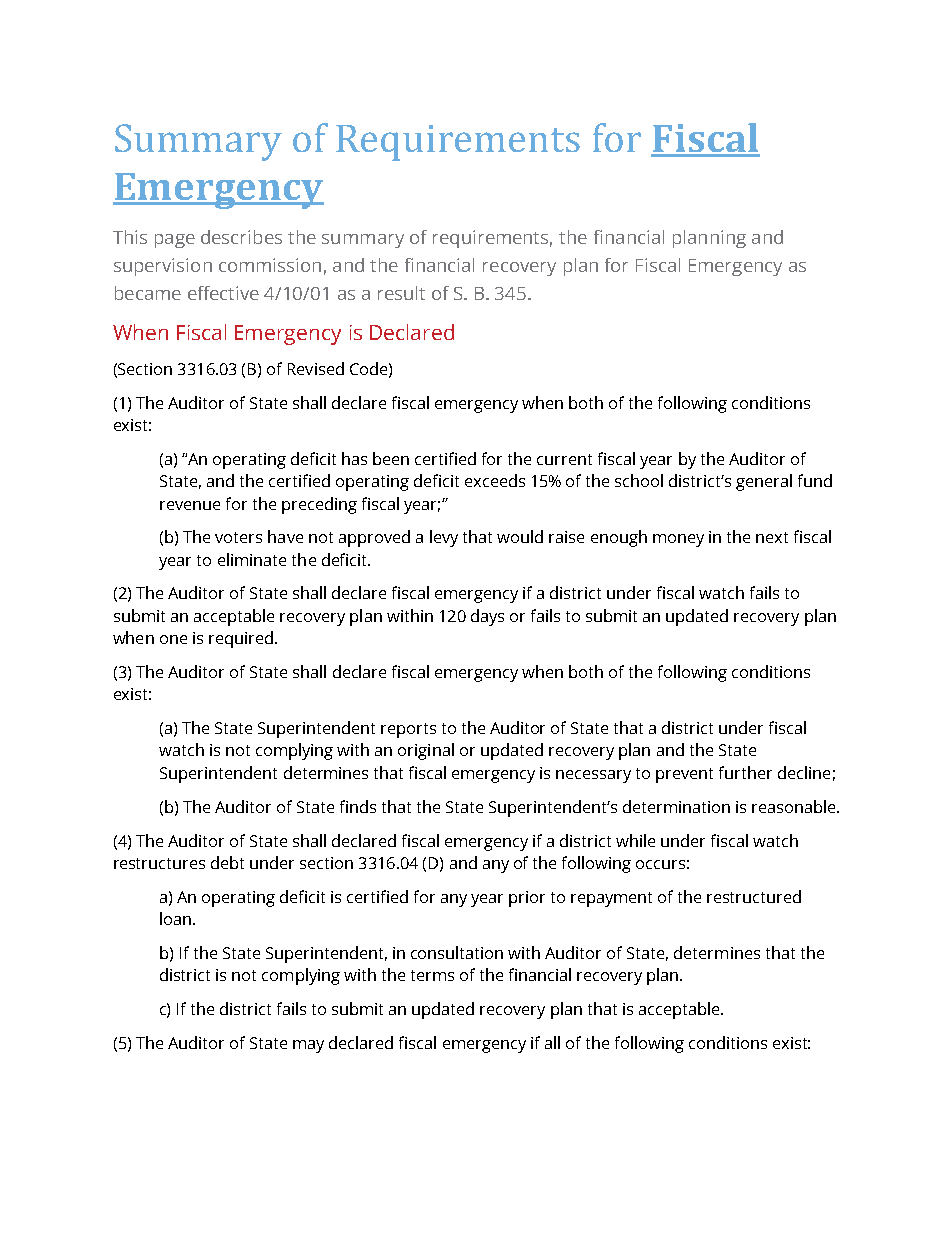 This screenshot has width=952, height=1233. Describe the element at coordinates (564, 459) in the screenshot. I see `current` at that location.
